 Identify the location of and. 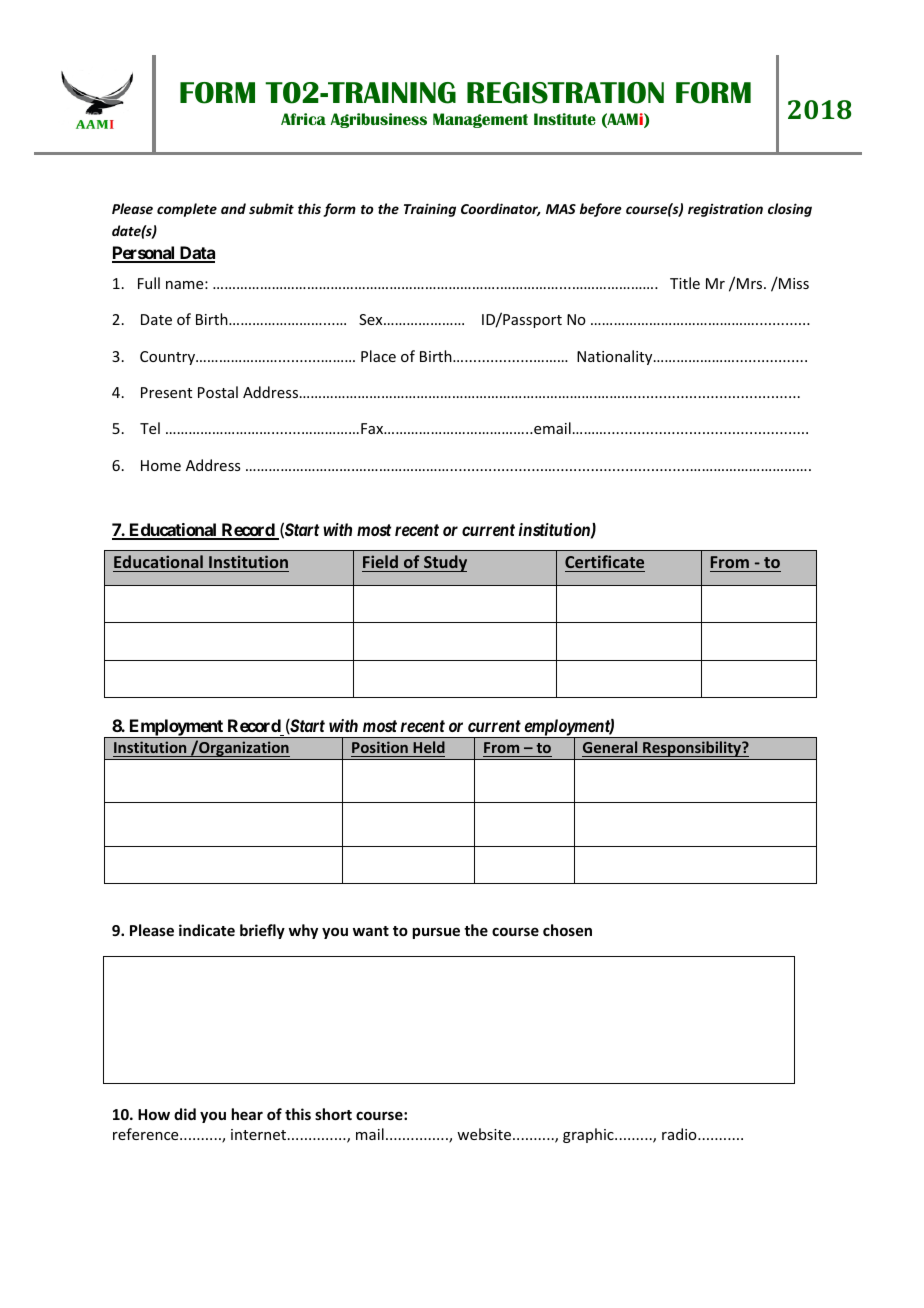
(233, 208).
